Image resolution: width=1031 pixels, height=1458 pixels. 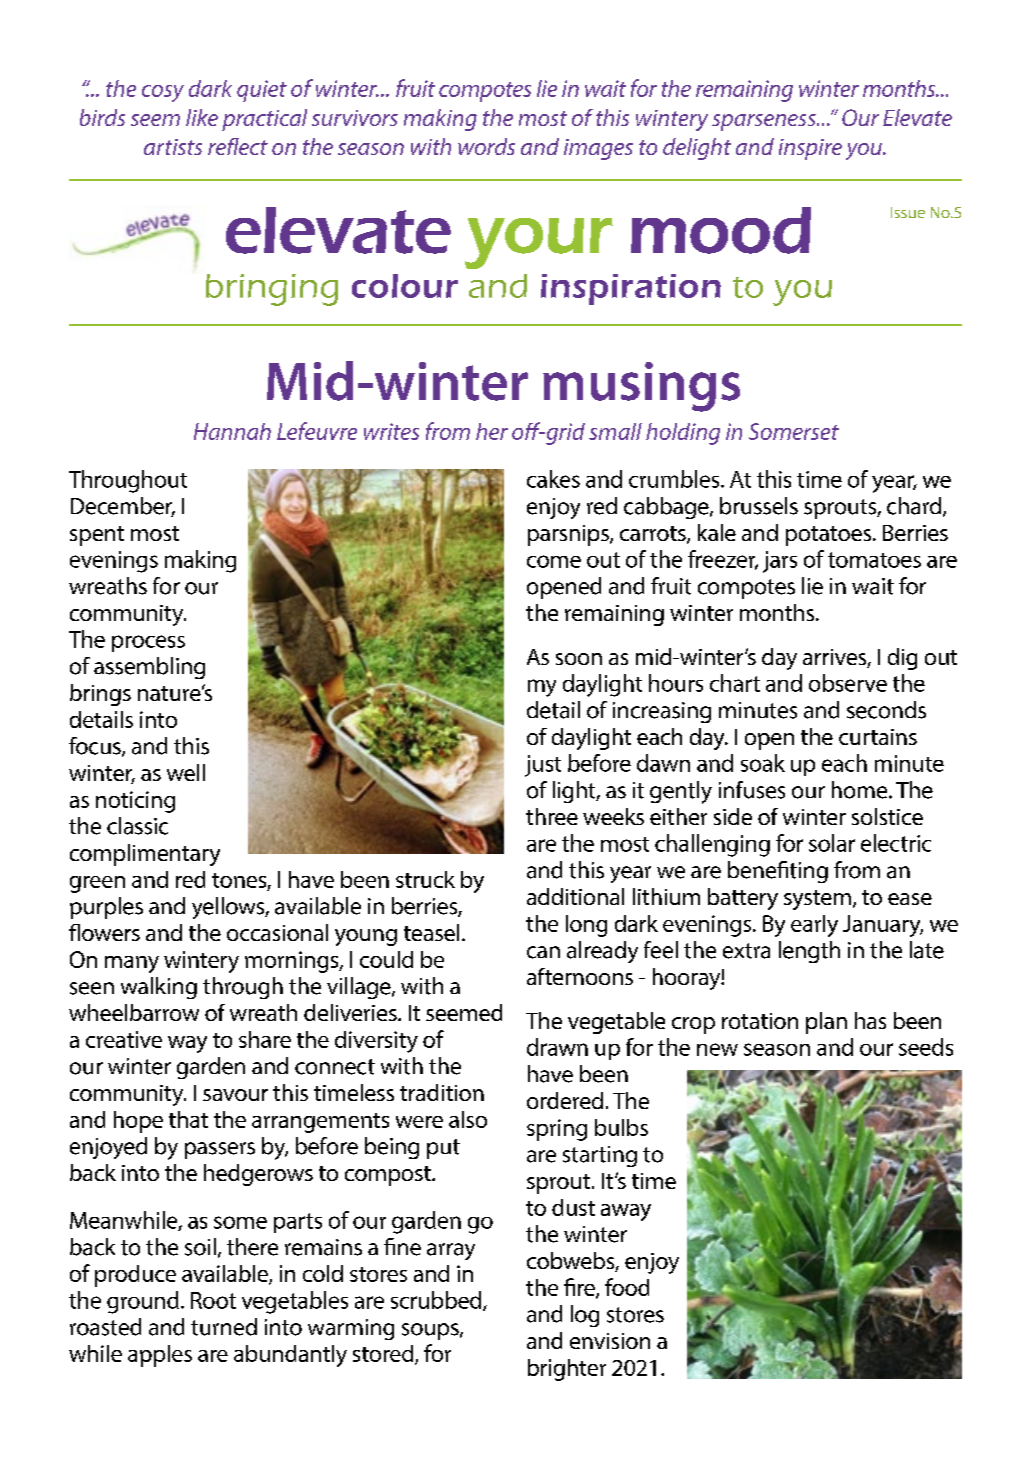 I want to click on plan, so click(x=826, y=1023).
